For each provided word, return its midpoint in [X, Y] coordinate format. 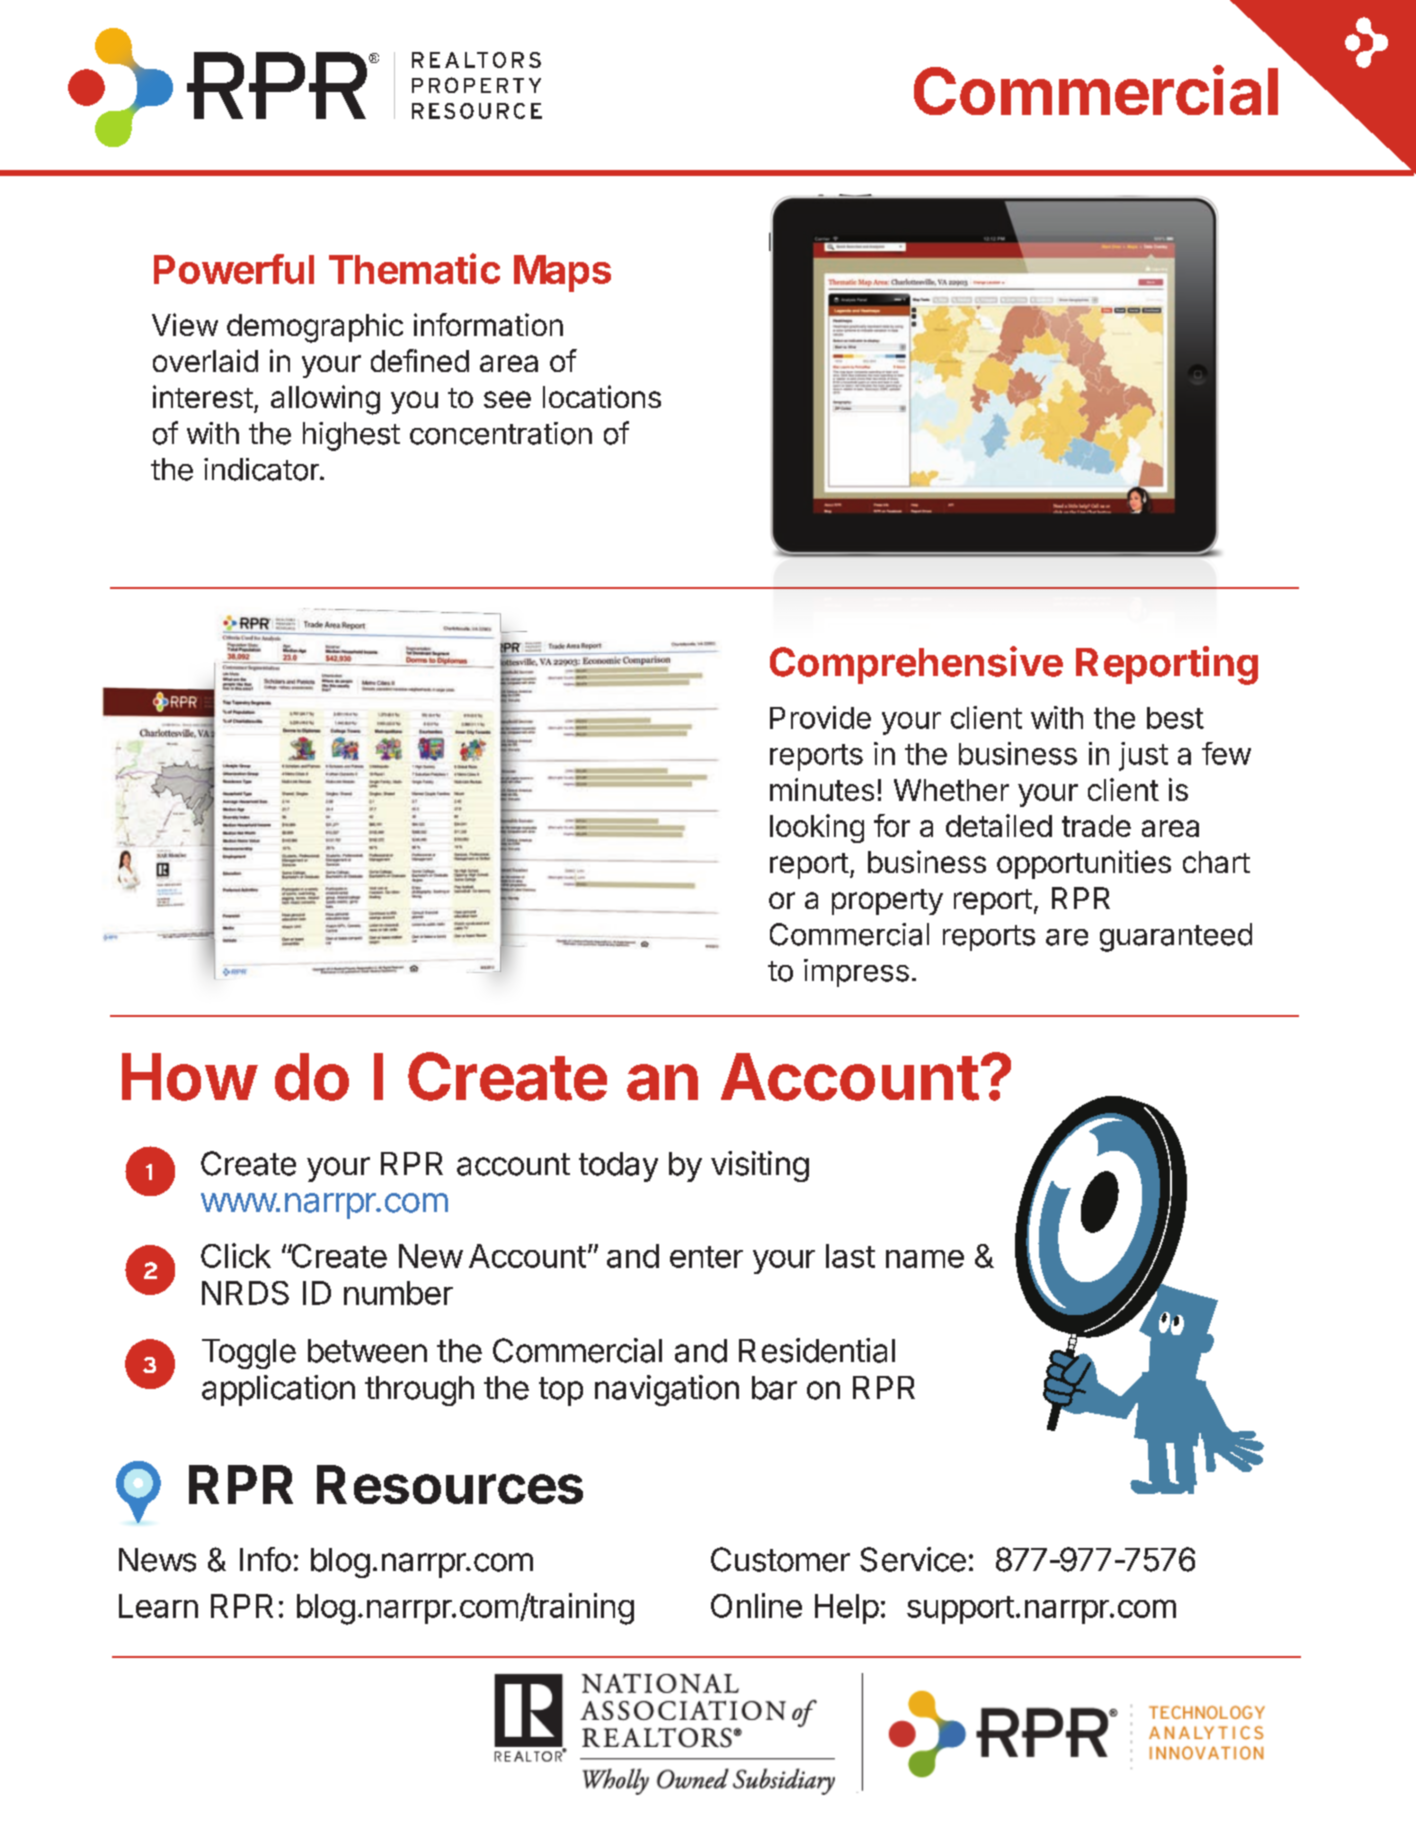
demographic [315, 328]
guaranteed [1176, 937]
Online [756, 1605]
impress [856, 973]
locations [602, 396]
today [618, 1167]
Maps [562, 273]
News [157, 1560]
